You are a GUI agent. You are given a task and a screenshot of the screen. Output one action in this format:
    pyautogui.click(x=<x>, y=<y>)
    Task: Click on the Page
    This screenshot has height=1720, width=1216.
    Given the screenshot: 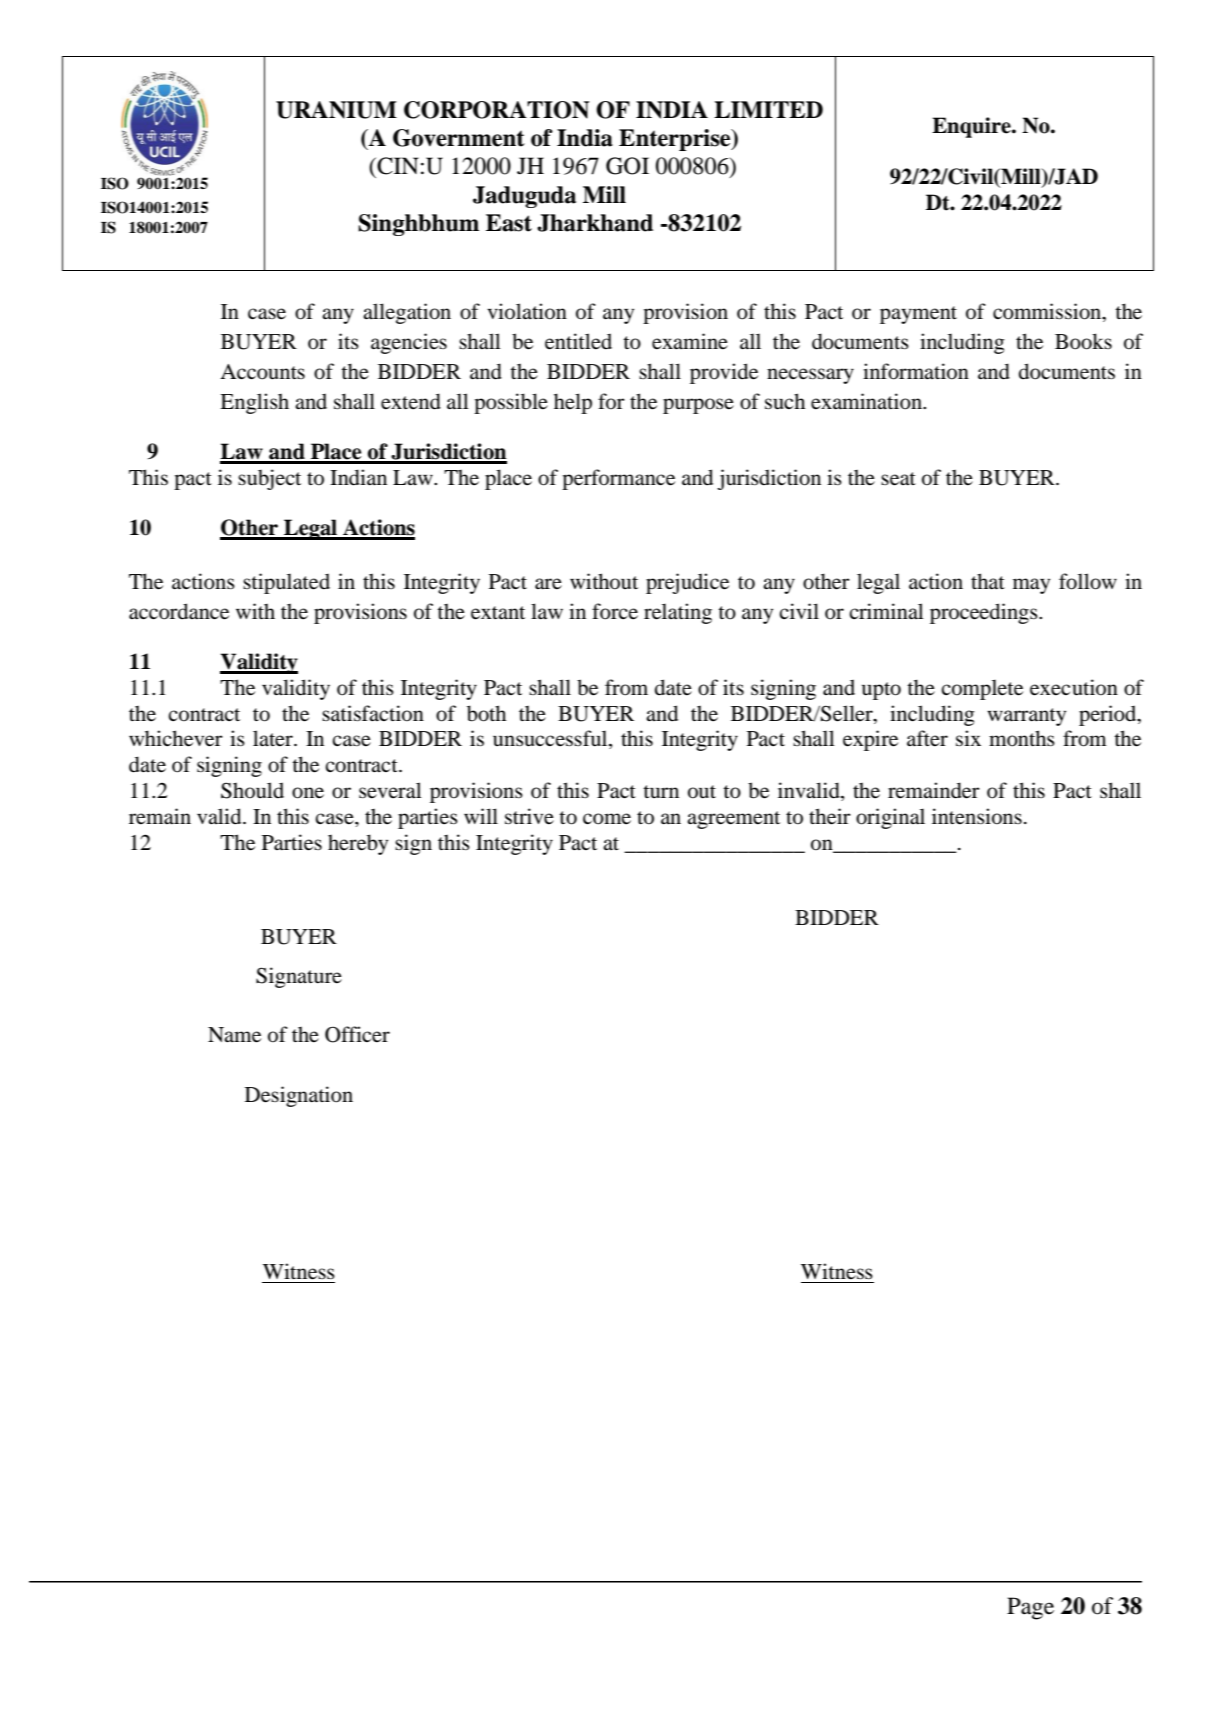 What is the action you would take?
    pyautogui.click(x=1030, y=1608)
